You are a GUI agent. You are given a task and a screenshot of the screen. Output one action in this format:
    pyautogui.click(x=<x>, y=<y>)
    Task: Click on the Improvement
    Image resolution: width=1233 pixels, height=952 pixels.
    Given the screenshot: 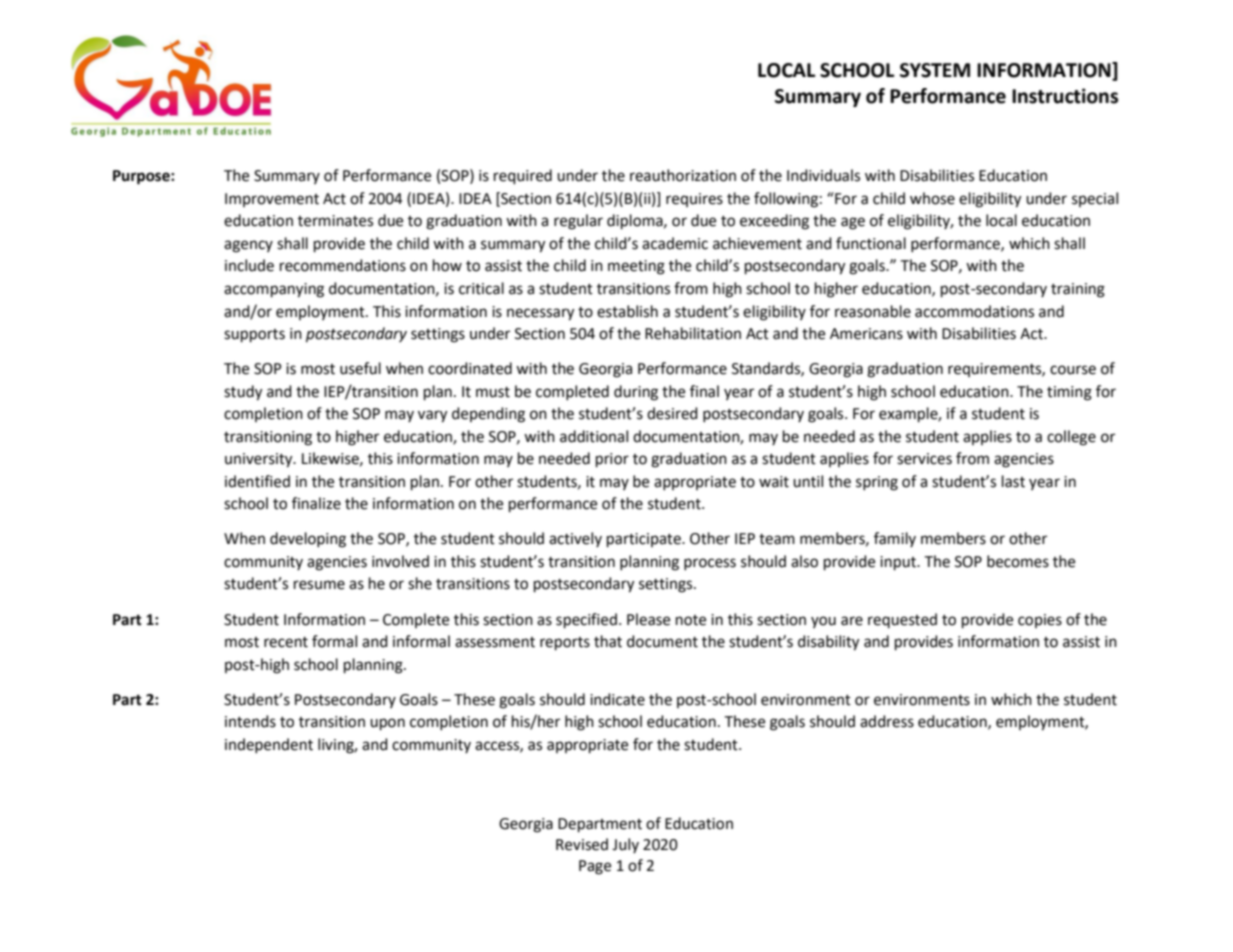 What is the action you would take?
    pyautogui.click(x=272, y=200)
